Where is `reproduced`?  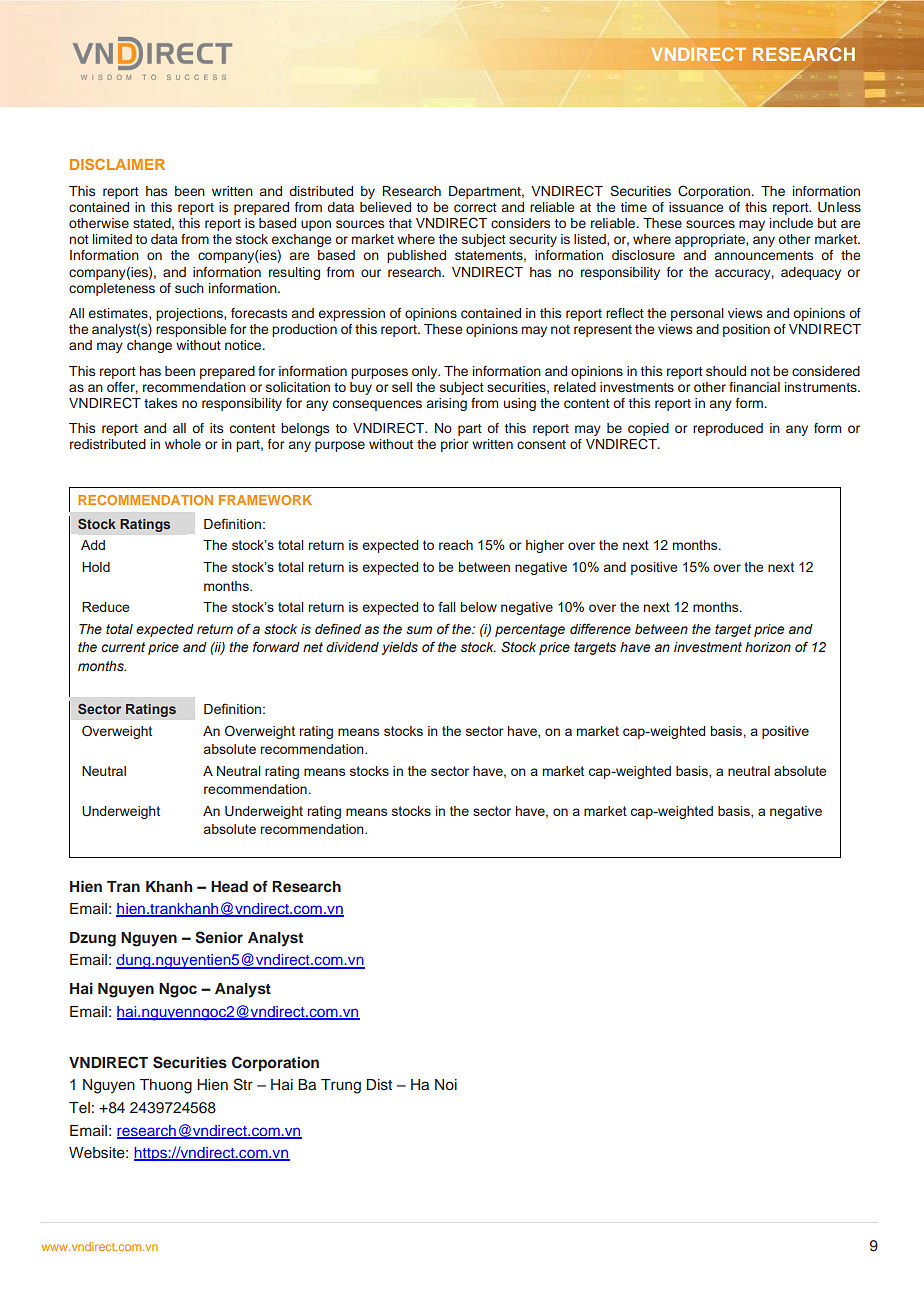
reproduced is located at coordinates (728, 429).
